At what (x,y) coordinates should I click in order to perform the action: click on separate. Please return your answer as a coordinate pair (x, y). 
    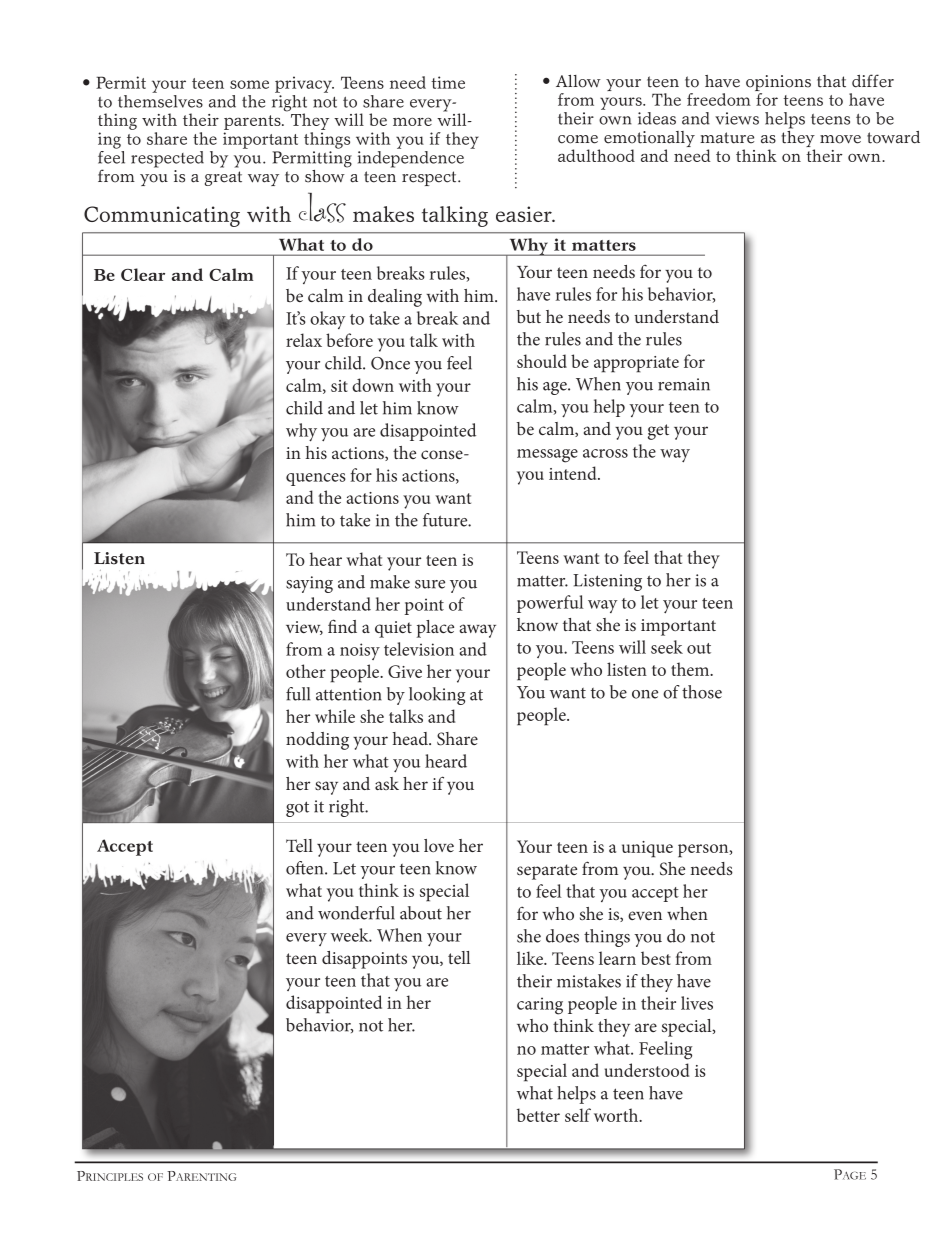
    Looking at the image, I should click on (547, 872).
